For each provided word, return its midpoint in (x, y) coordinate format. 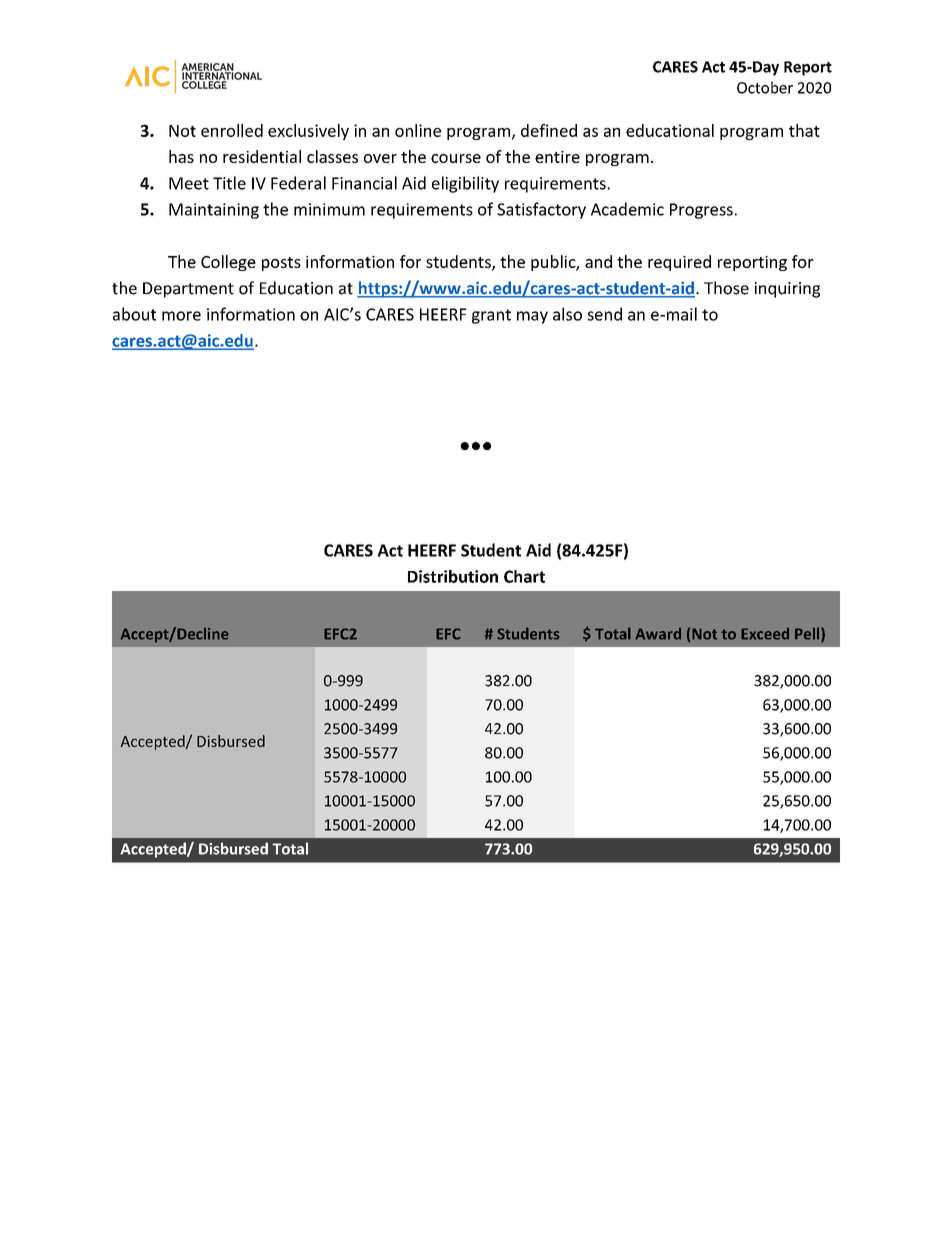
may (532, 317)
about (134, 314)
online (418, 130)
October (765, 87)
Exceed (765, 634)
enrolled (232, 130)
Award (658, 634)
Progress (701, 211)
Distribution (453, 576)
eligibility (465, 184)
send (604, 314)
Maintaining (214, 211)
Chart (524, 576)
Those (726, 288)
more (181, 316)
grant (491, 316)
